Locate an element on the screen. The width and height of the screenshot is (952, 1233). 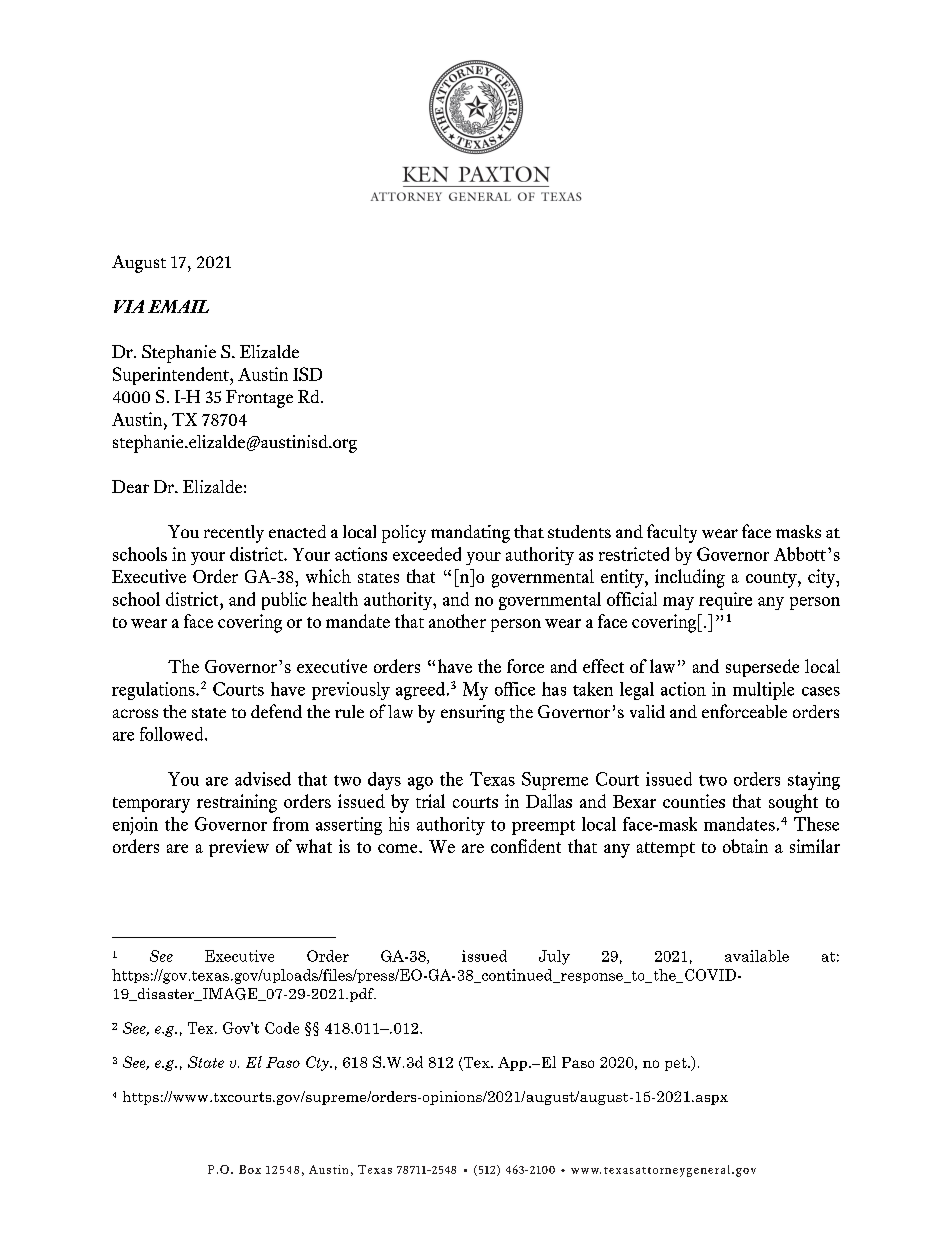
EMAIL is located at coordinates (178, 306).
